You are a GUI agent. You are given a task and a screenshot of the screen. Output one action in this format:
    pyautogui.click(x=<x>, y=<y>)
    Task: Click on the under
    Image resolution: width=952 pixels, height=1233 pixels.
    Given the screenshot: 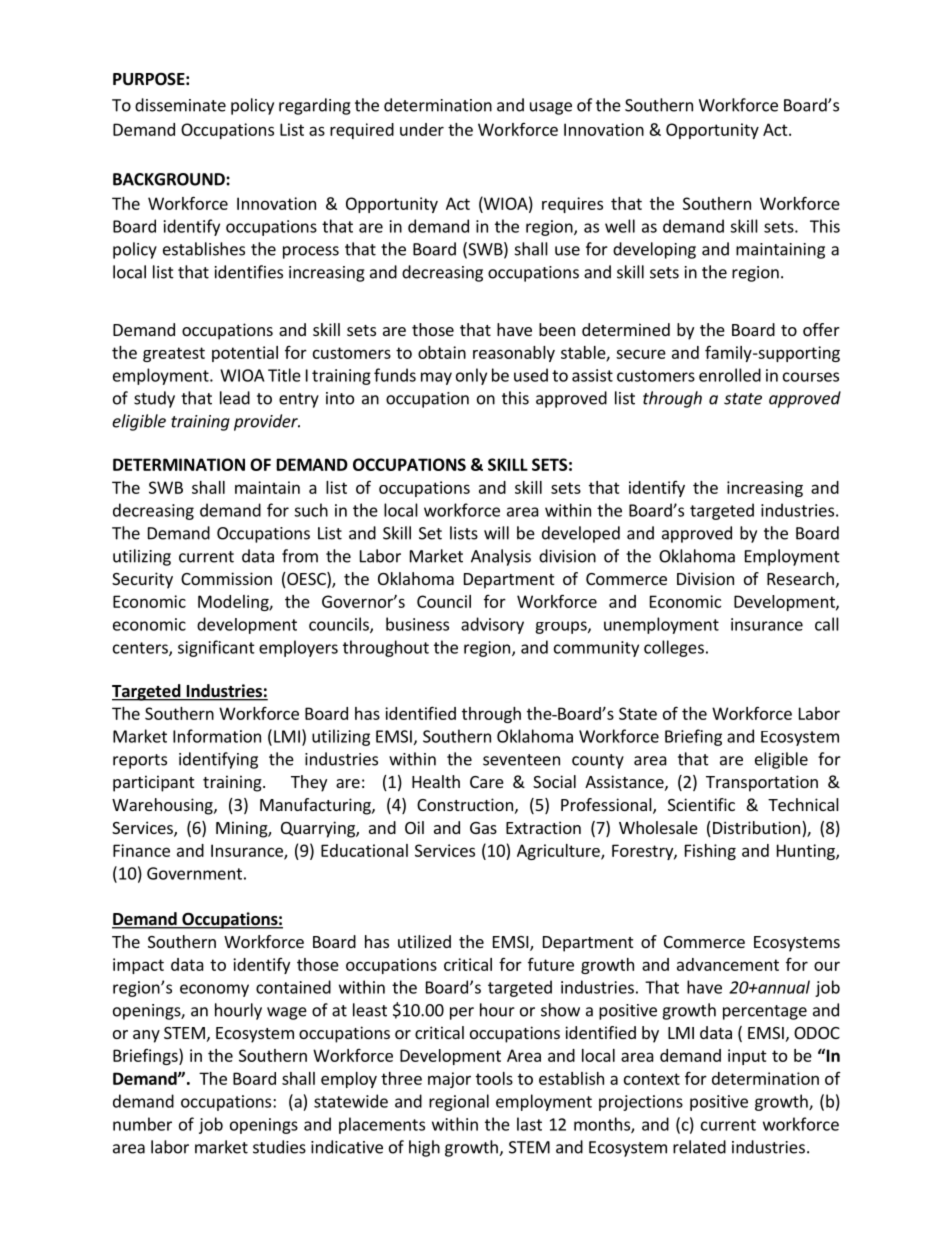 What is the action you would take?
    pyautogui.click(x=422, y=129)
